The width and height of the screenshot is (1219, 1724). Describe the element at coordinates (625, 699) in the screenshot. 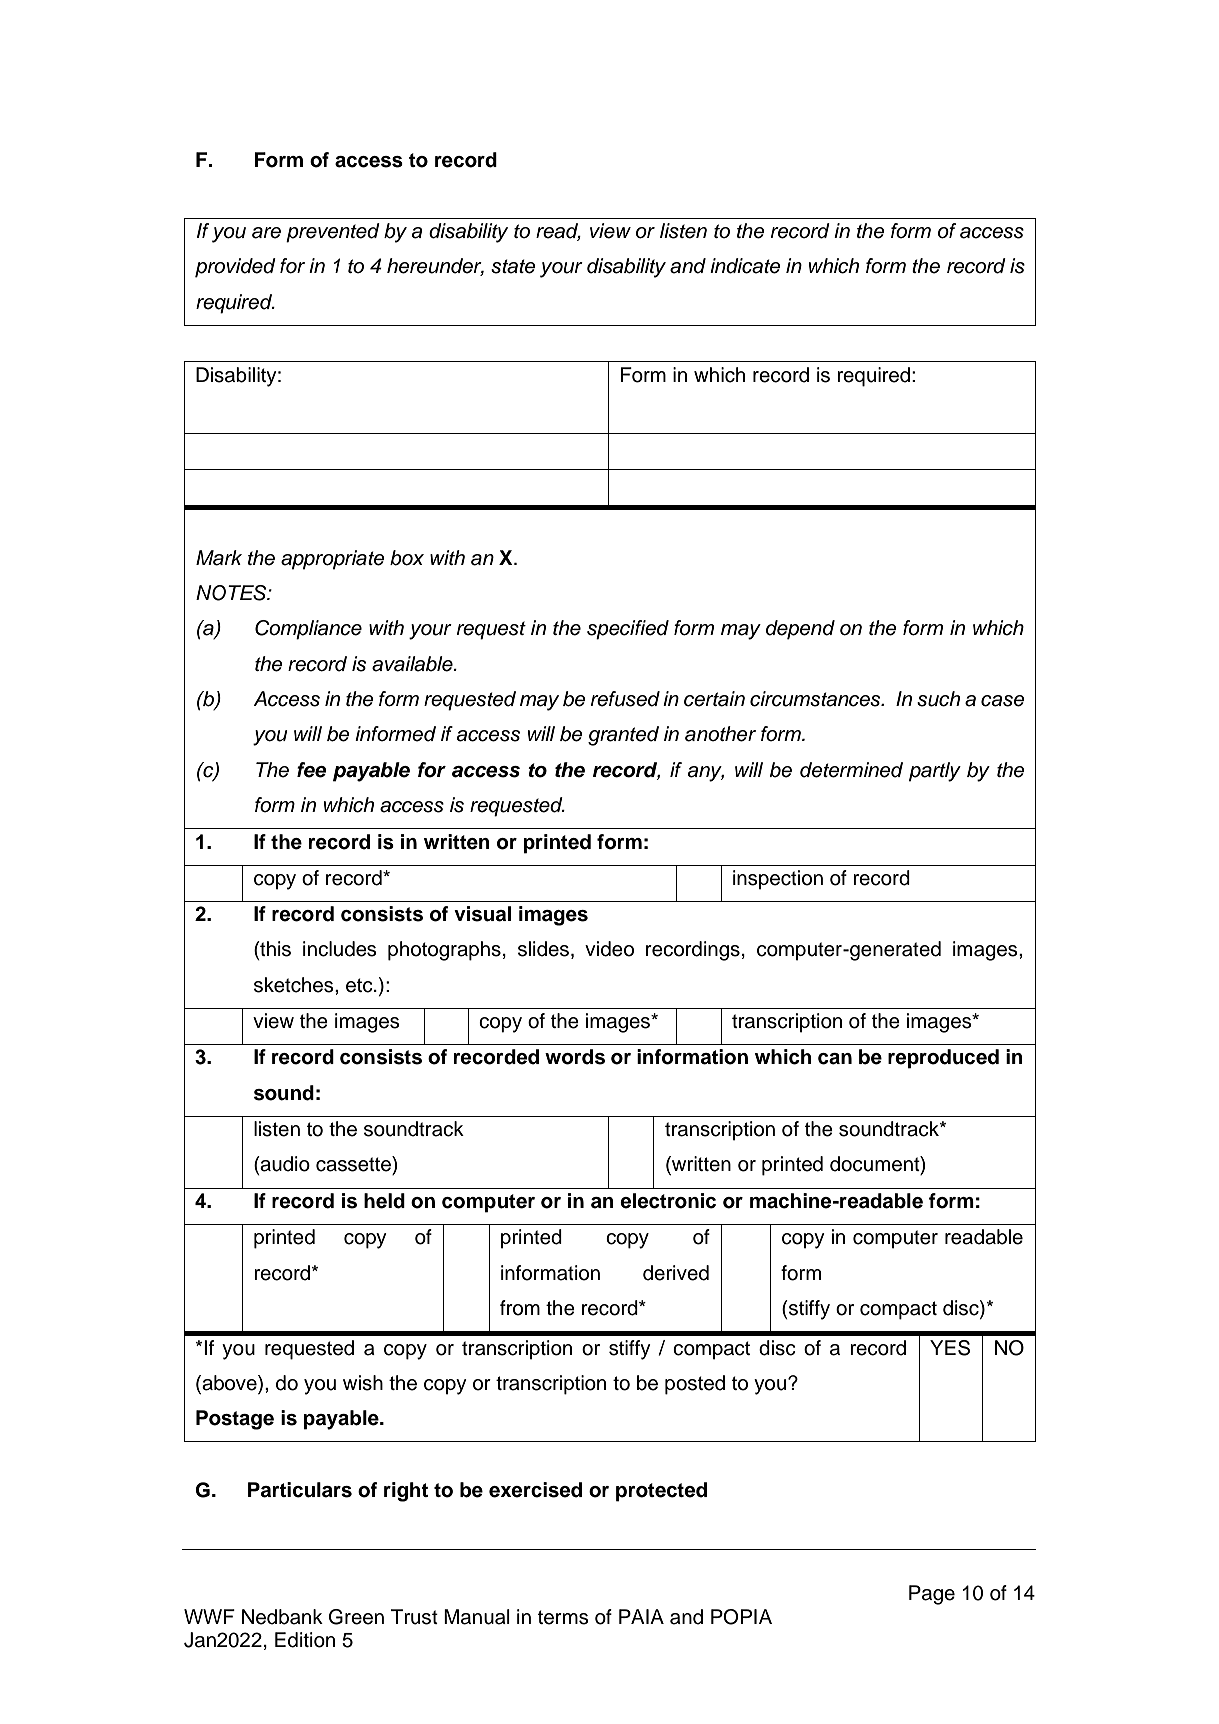

I see `refused` at that location.
